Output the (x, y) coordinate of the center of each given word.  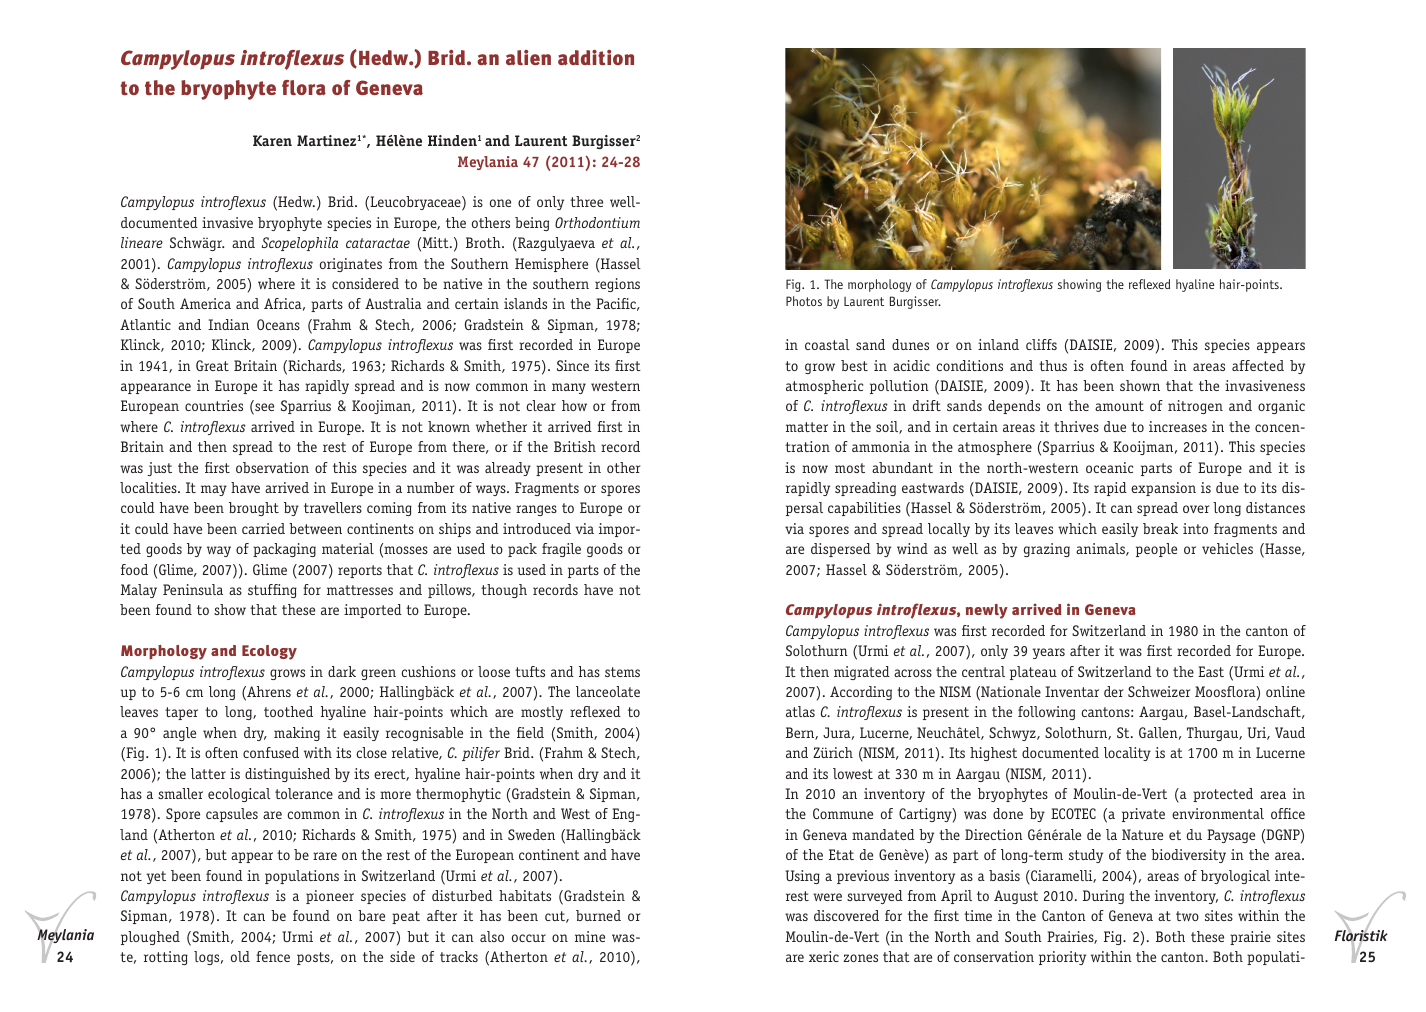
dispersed (841, 550)
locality (1127, 754)
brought (254, 509)
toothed (288, 711)
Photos (804, 301)
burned (598, 915)
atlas (800, 711)
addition (596, 57)
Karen (272, 140)
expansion (1163, 489)
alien (528, 57)
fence (273, 956)
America (205, 303)
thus (1053, 365)
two (1187, 916)
